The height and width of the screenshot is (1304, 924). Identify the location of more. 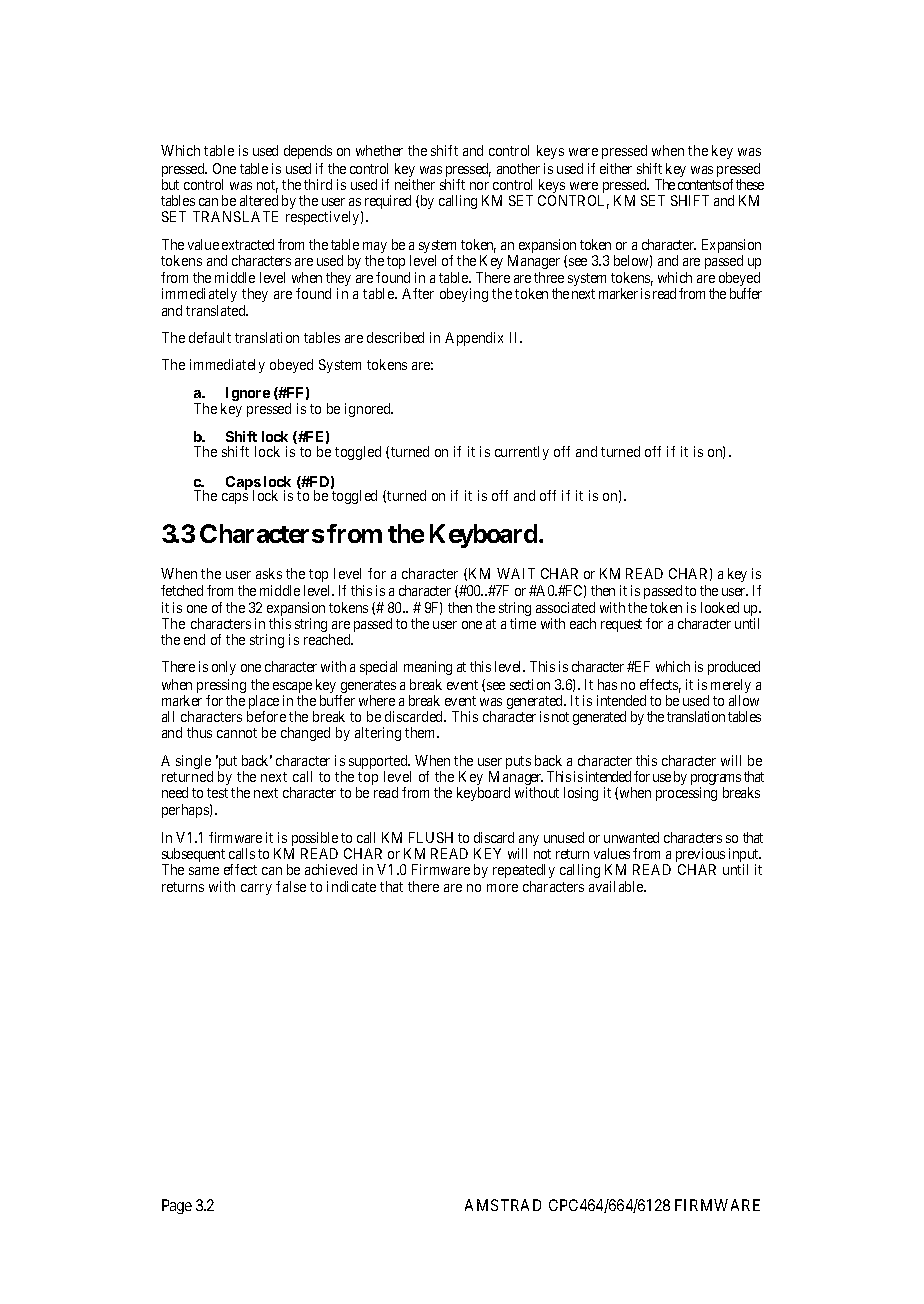
(502, 888).
